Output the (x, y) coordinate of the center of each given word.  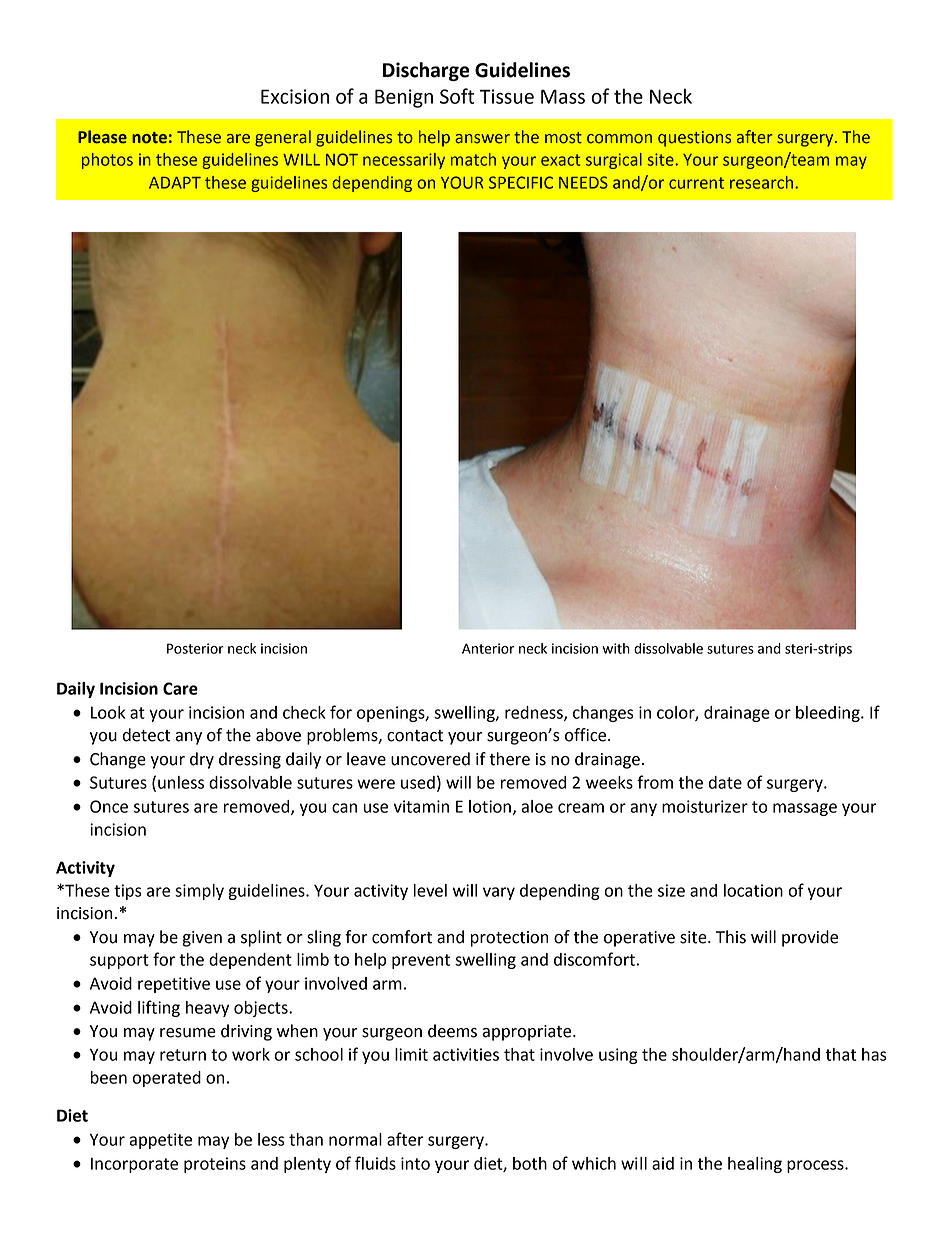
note (149, 138)
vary (499, 893)
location (753, 890)
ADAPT (175, 183)
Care (180, 688)
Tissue (507, 96)
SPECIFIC (521, 182)
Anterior (488, 648)
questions (694, 139)
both (530, 1163)
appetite (160, 1141)
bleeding (829, 714)
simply (199, 892)
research (763, 182)
